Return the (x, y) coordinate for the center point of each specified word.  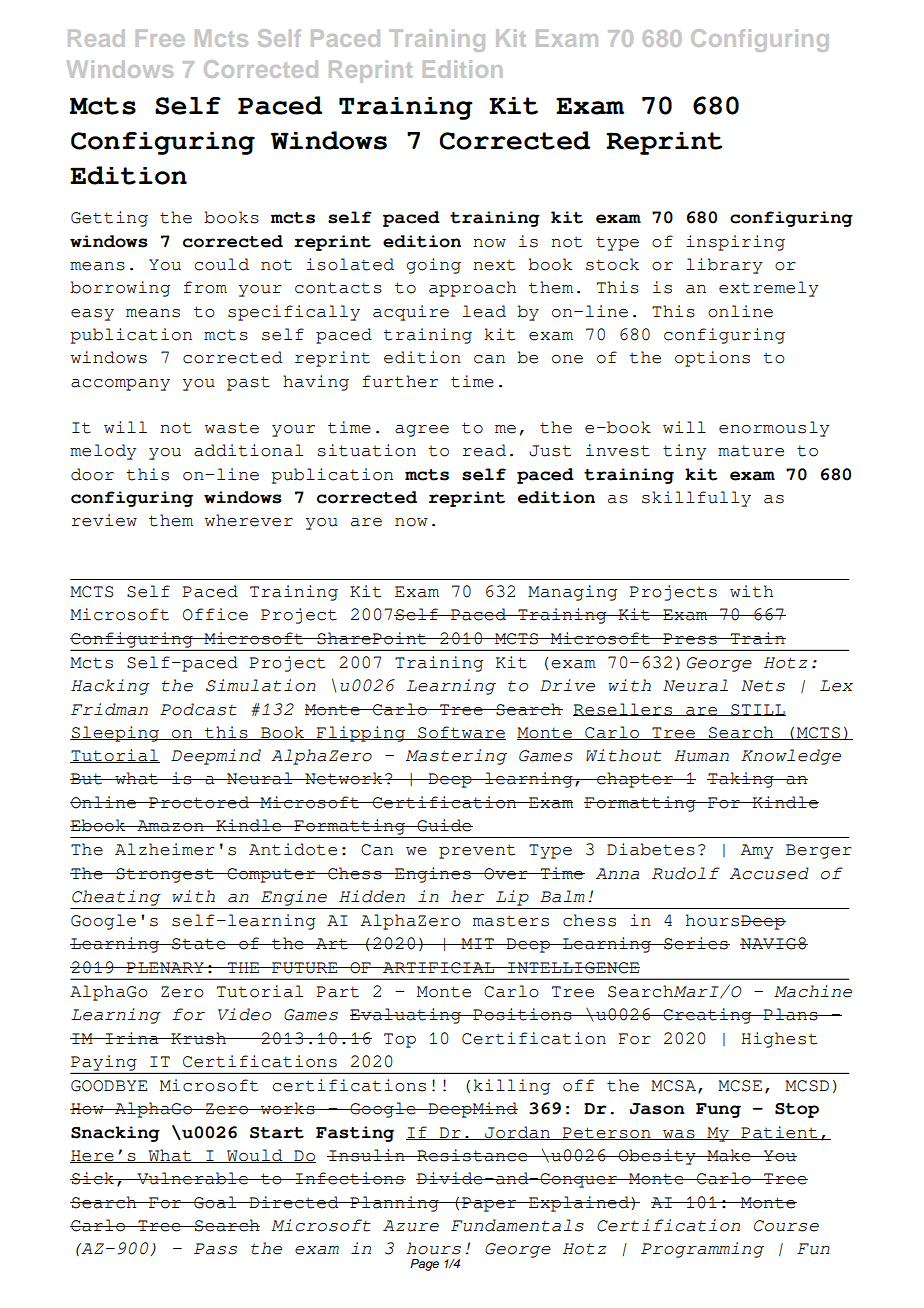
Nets (763, 686)
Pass (215, 1249)
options (712, 359)
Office (215, 614)
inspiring (735, 243)
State (199, 944)
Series (696, 943)
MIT (477, 943)
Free (160, 38)
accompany (120, 385)
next (494, 265)
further (400, 381)
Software (461, 733)
